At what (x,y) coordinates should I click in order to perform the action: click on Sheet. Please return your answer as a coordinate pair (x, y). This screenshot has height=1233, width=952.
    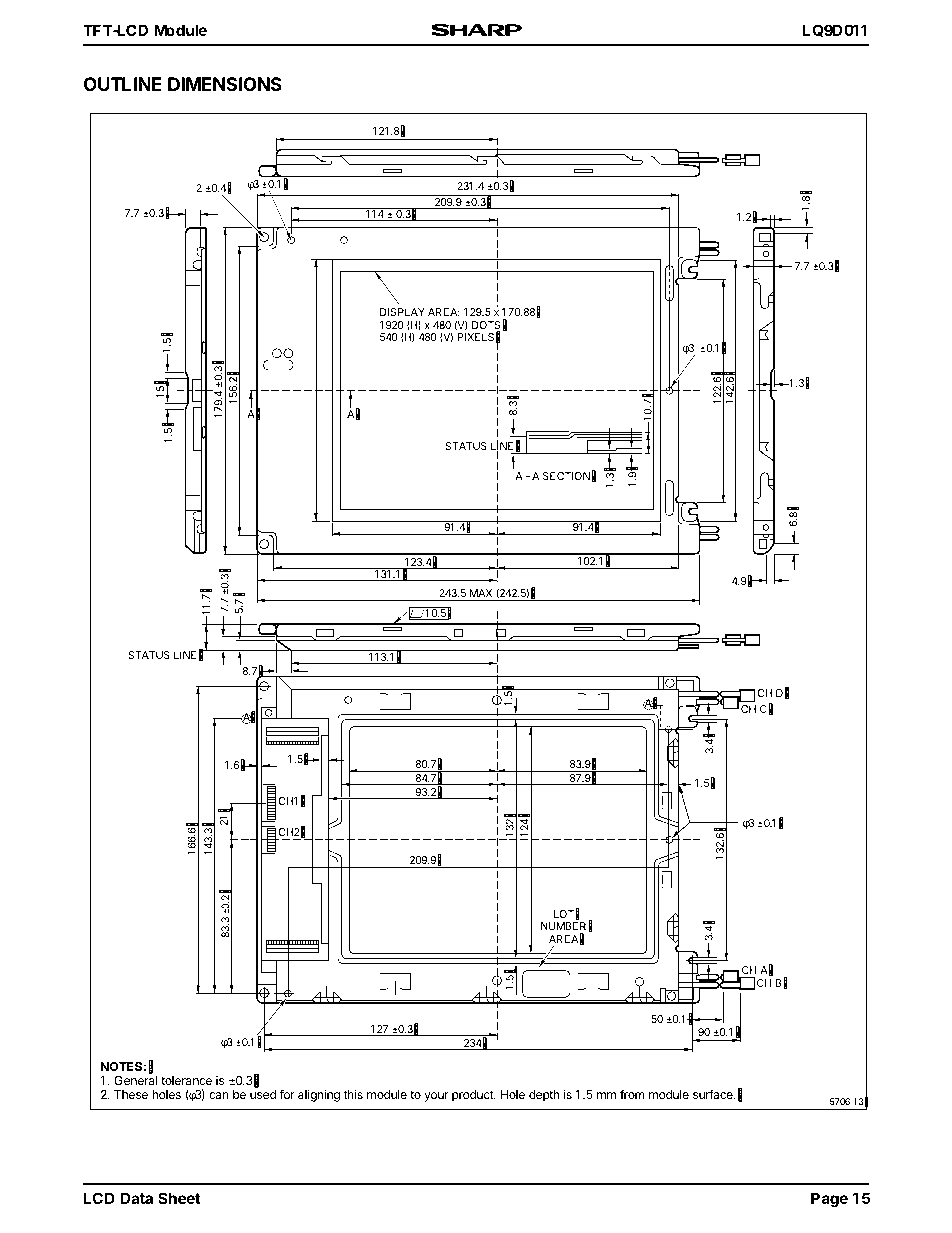
    Looking at the image, I should click on (179, 1198).
